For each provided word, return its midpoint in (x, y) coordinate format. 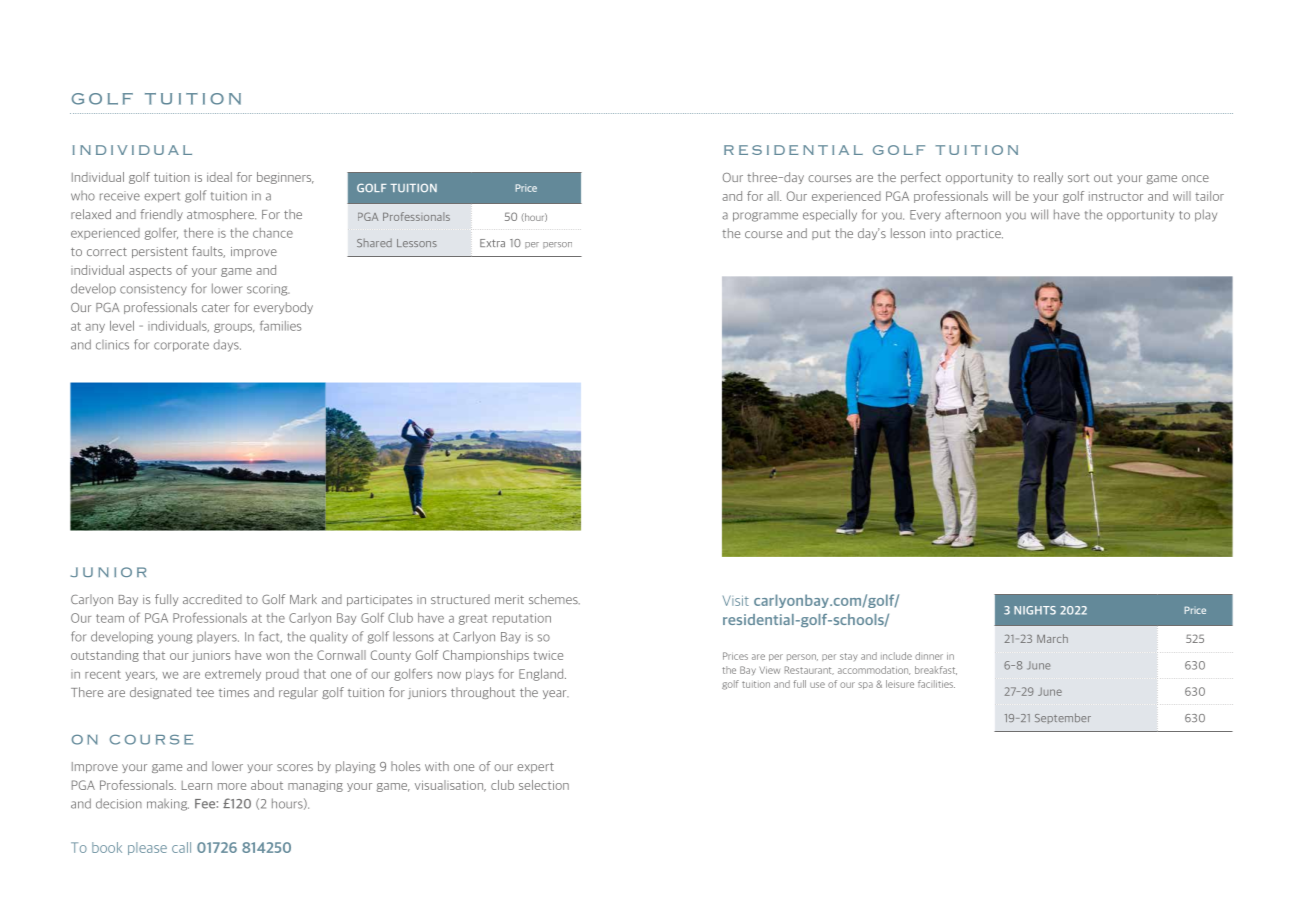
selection (544, 785)
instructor (1116, 196)
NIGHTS (1035, 610)
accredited (212, 599)
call (181, 847)
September (1063, 718)
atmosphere (221, 215)
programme (765, 217)
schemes (554, 599)
